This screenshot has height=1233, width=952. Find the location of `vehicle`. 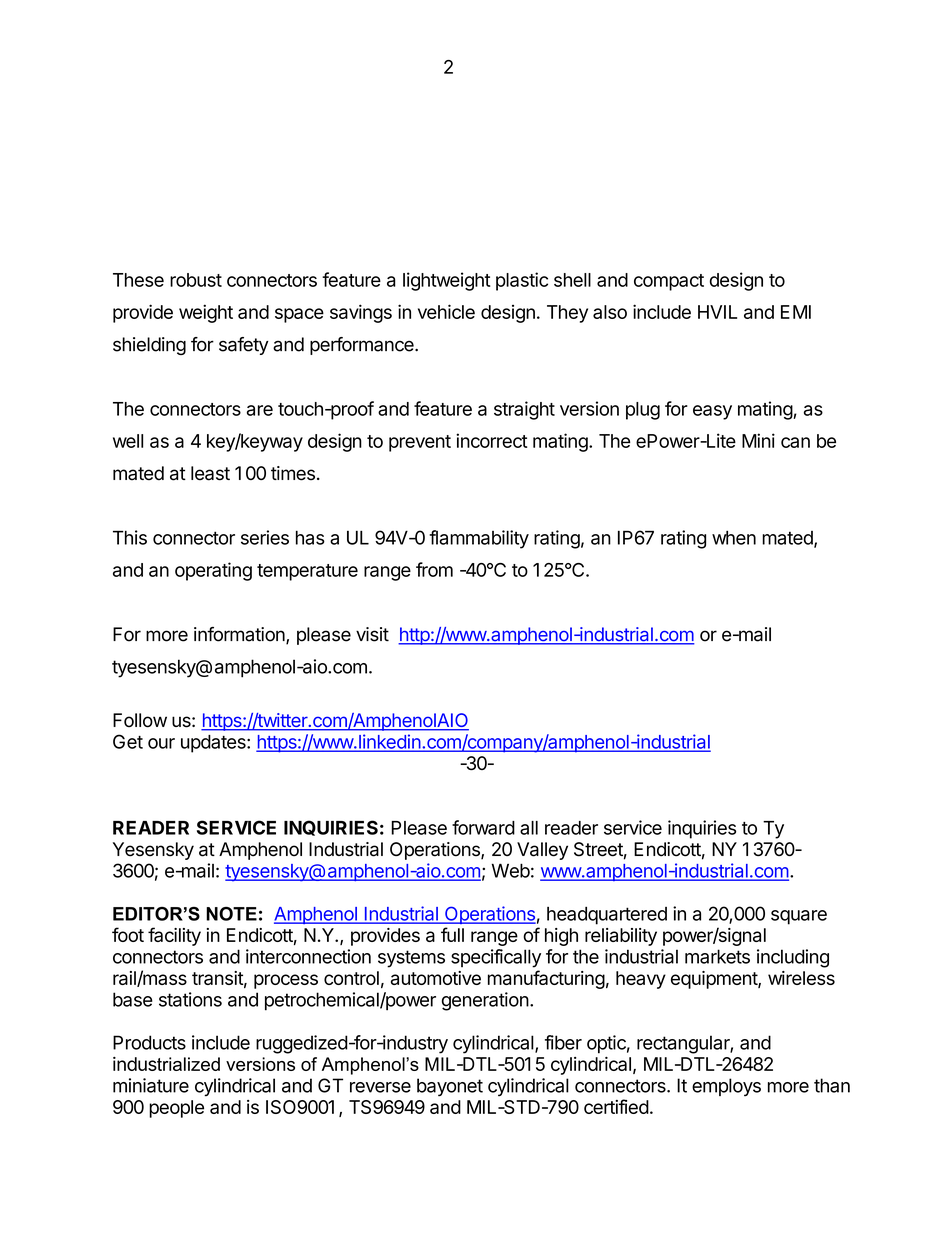

vehicle is located at coordinates (446, 311).
